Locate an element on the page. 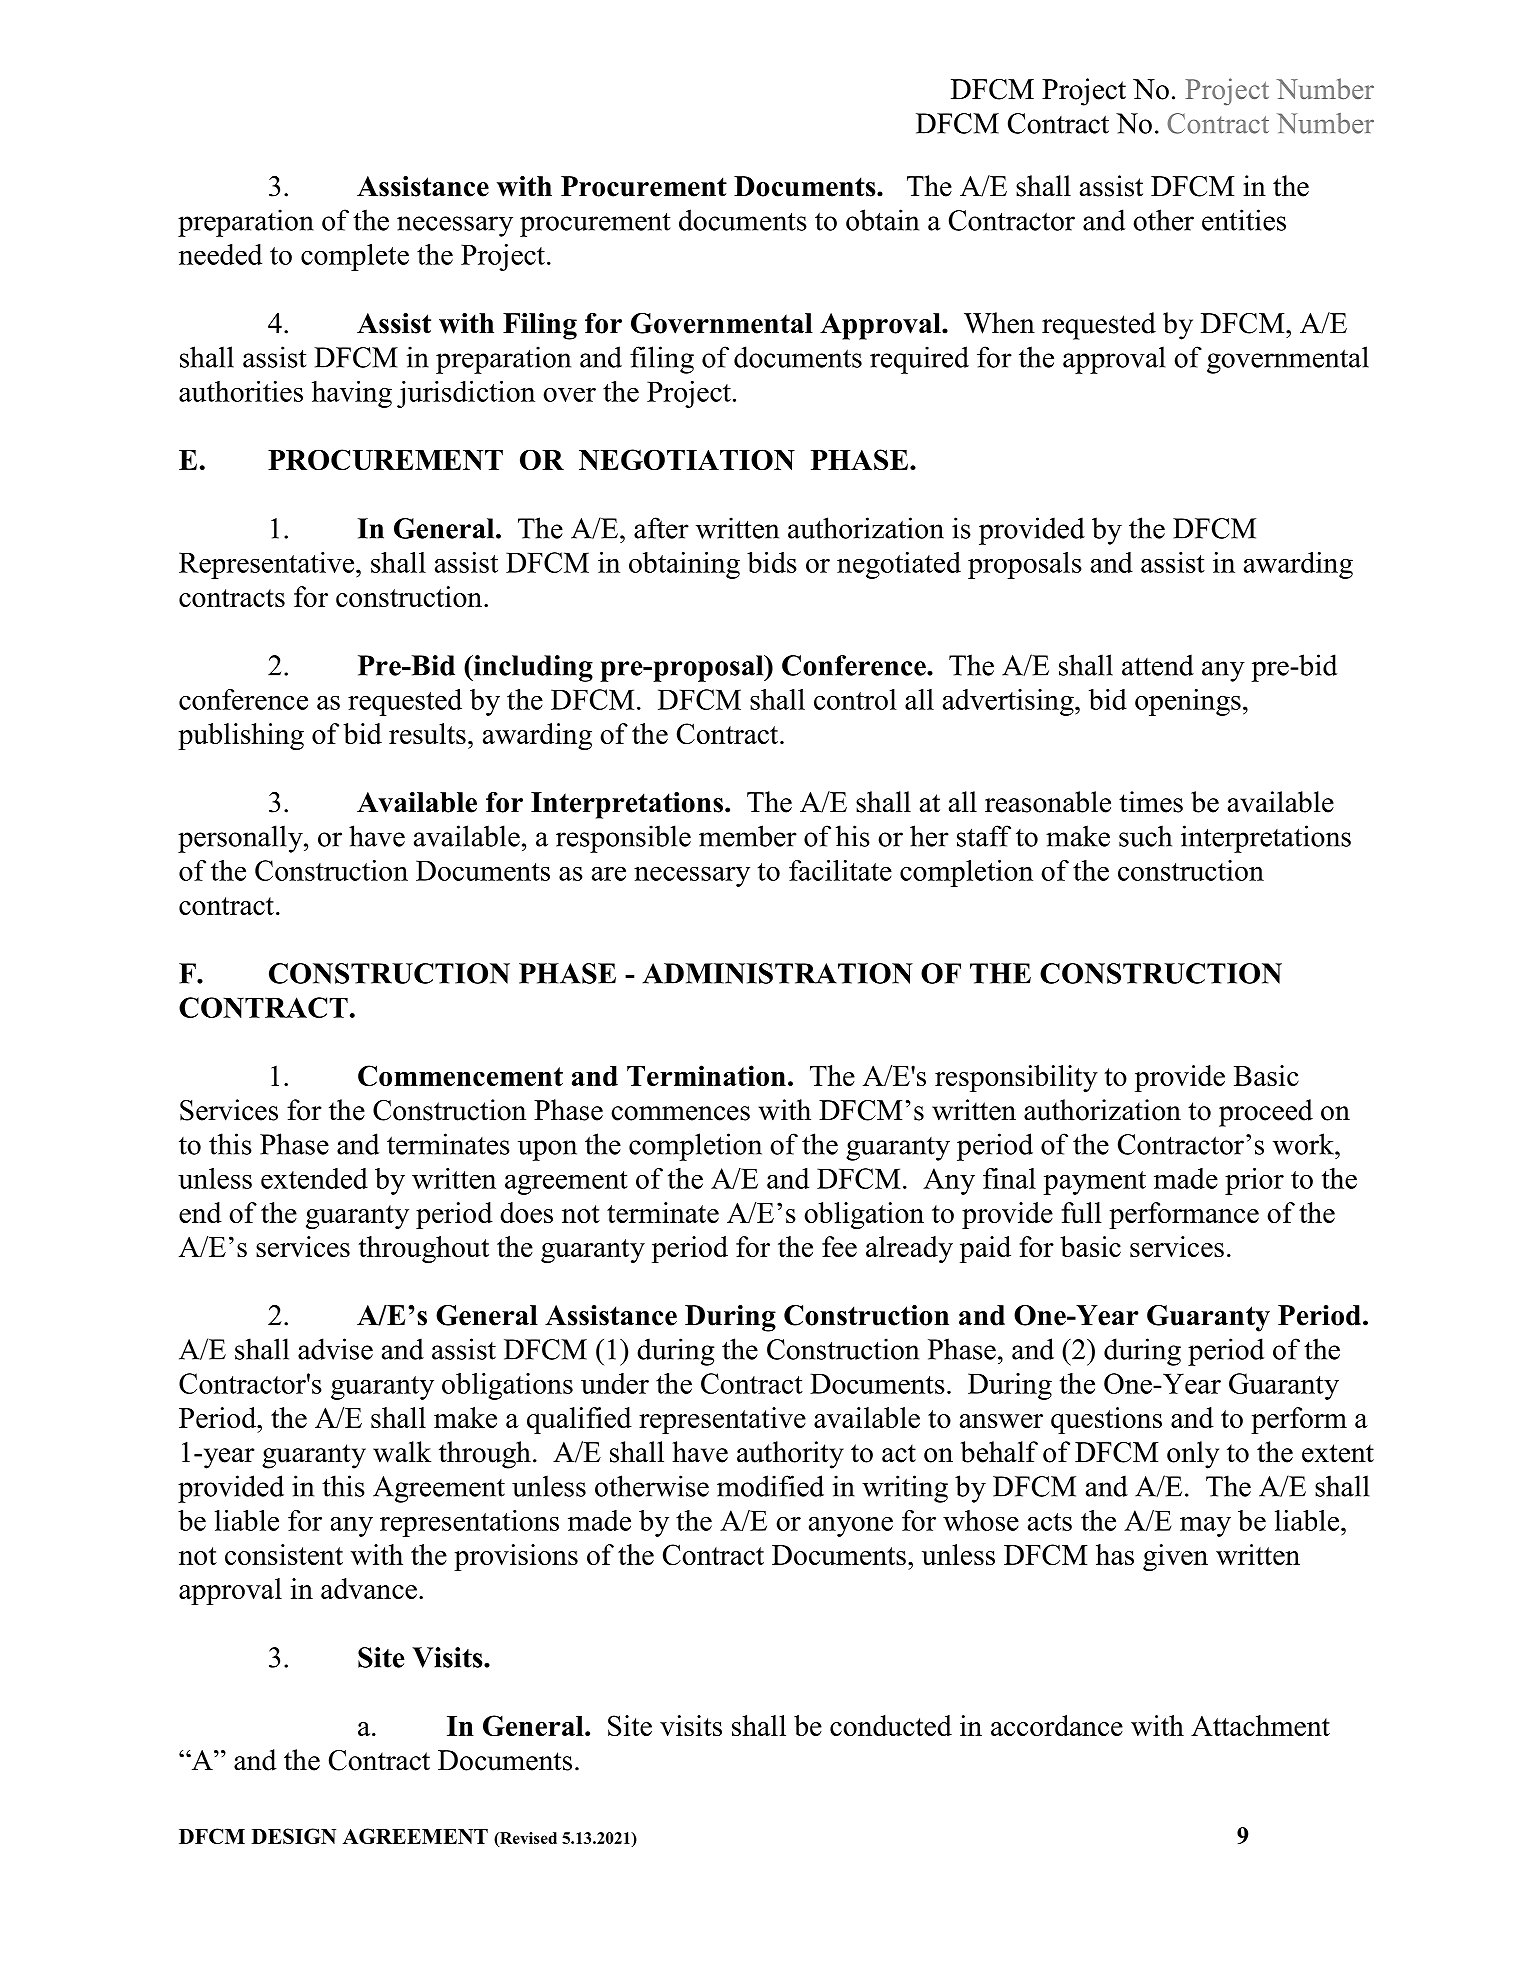 The image size is (1517, 1964). DESIGN is located at coordinates (294, 1836).
